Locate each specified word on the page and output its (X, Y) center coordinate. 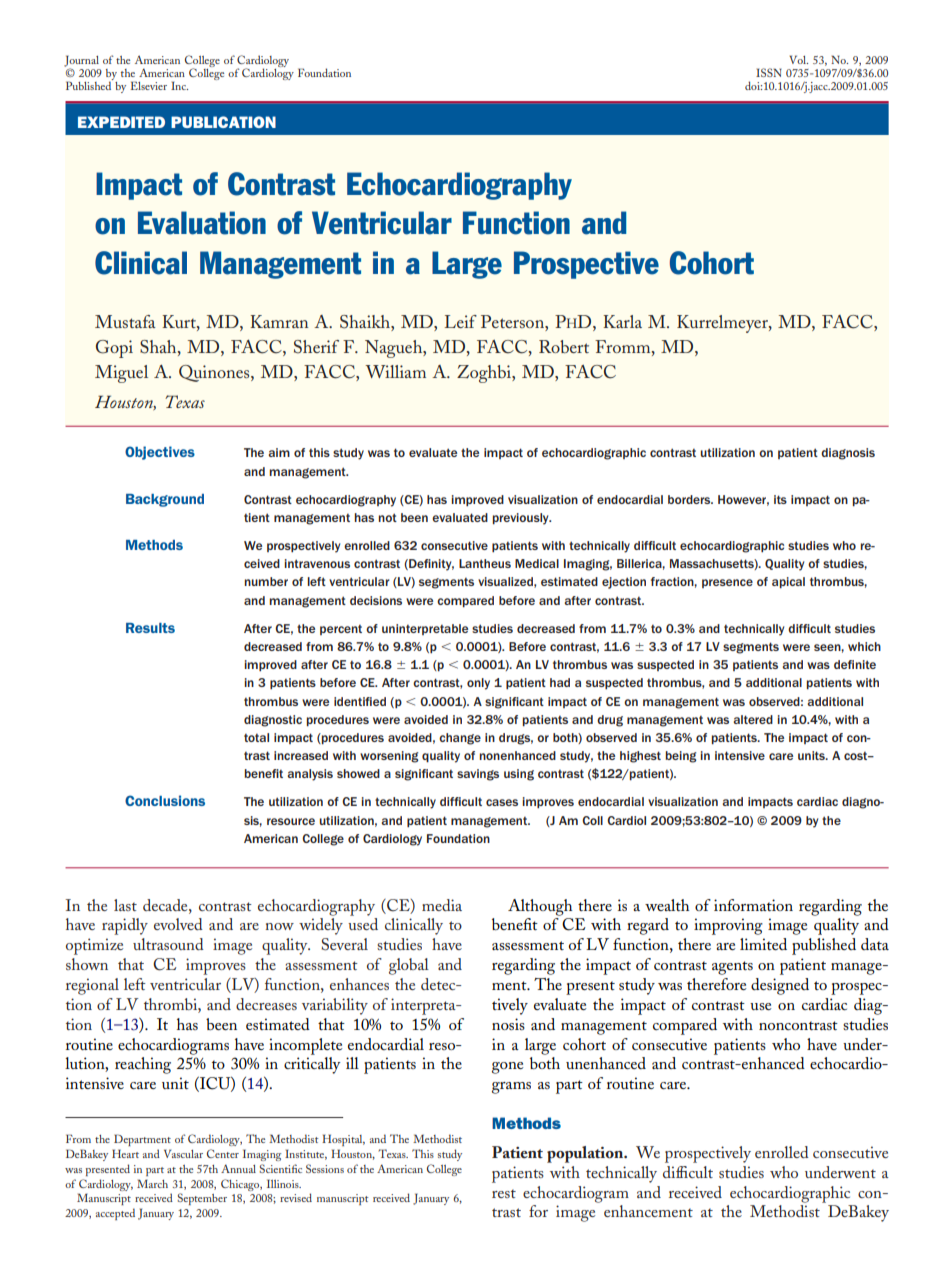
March (152, 1183)
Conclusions (165, 800)
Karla (622, 321)
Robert (564, 346)
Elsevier (148, 85)
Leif (461, 321)
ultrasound (168, 944)
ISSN (769, 72)
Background (165, 500)
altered (753, 719)
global (409, 966)
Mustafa (125, 321)
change (460, 739)
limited (763, 944)
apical (788, 582)
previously (522, 519)
